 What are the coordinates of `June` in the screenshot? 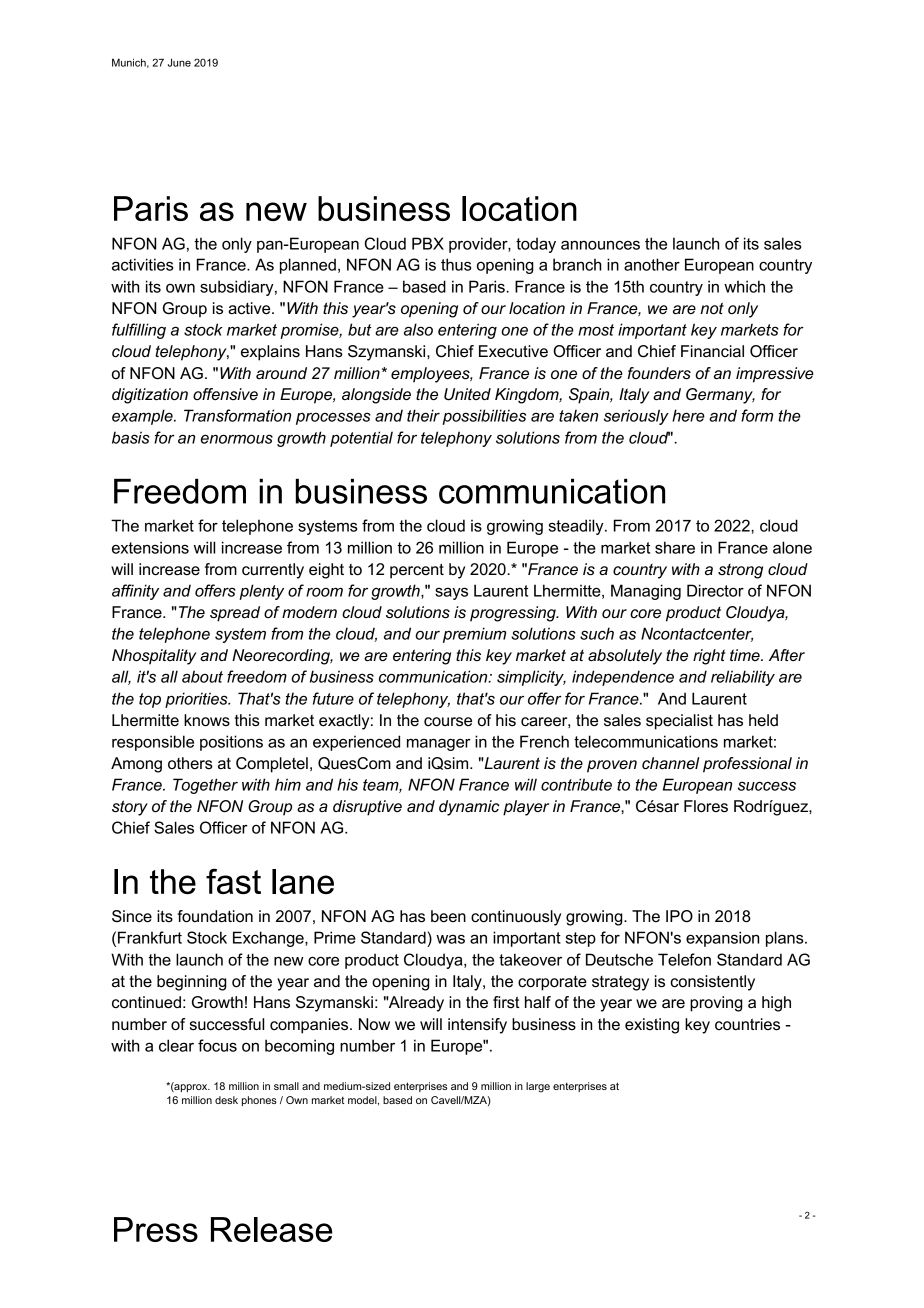 It's located at (179, 62).
